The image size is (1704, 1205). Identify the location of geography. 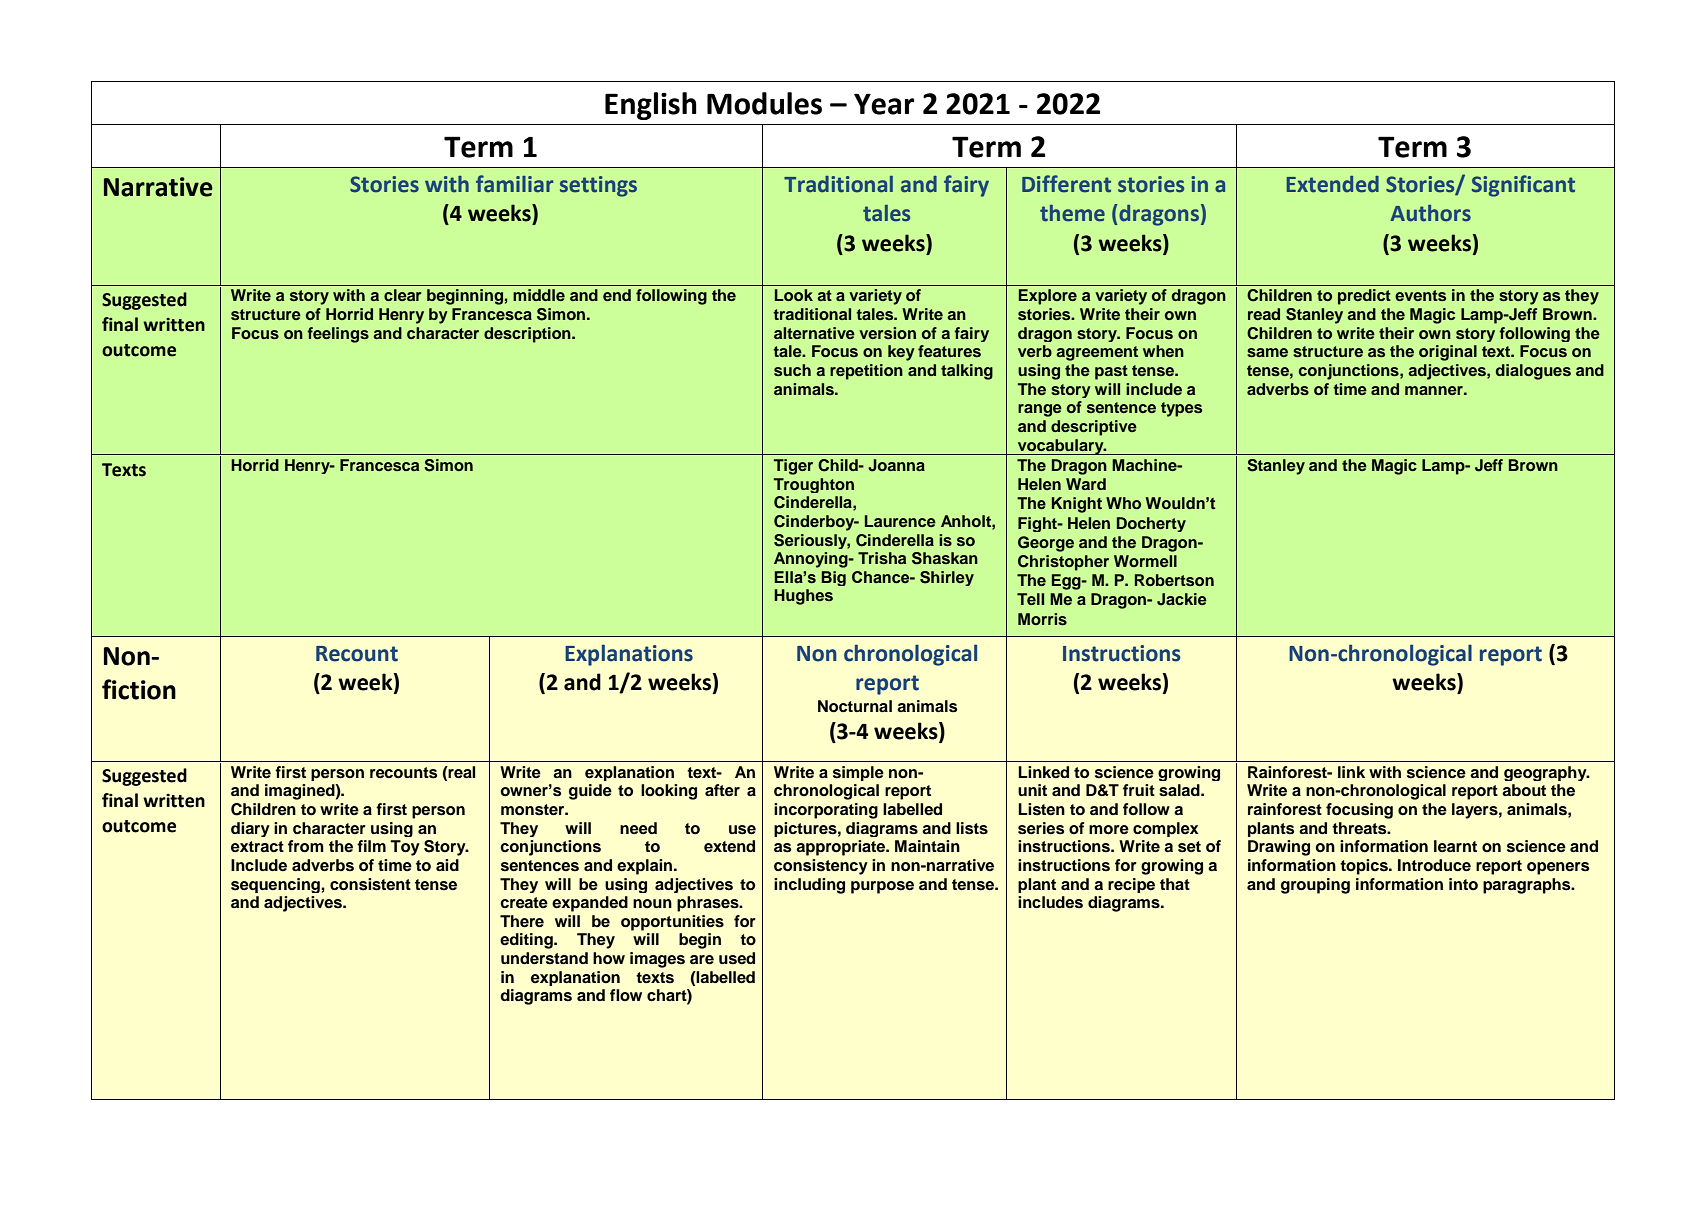
(1546, 773).
